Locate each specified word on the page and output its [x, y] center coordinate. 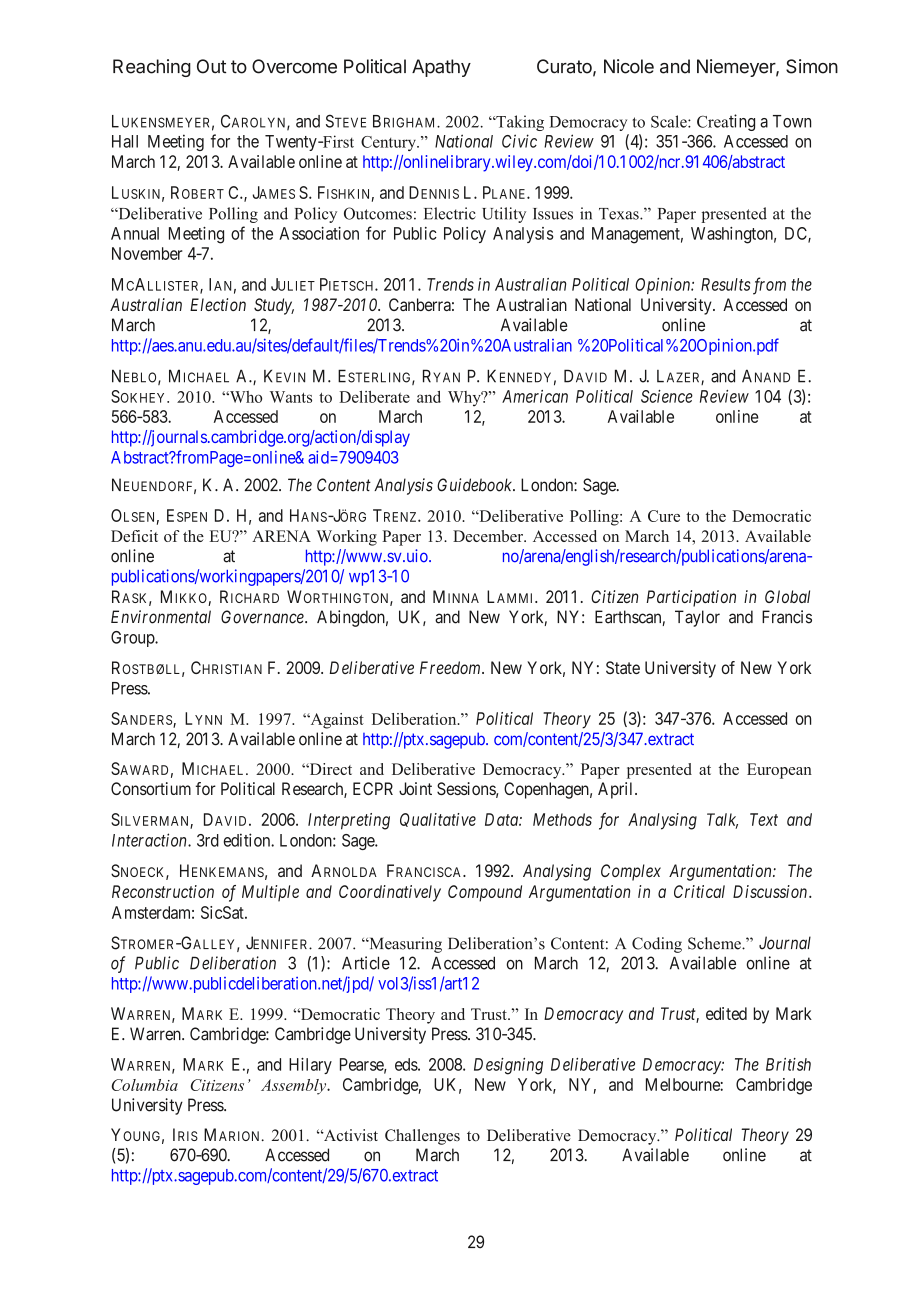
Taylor [697, 618]
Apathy [441, 68]
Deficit [134, 536]
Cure [664, 516]
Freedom [451, 667]
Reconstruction [163, 891]
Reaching [152, 68]
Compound [485, 893]
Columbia [145, 1085]
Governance [263, 617]
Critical [699, 891]
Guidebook [475, 485]
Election [218, 304]
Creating [726, 122]
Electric [450, 213]
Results [725, 284]
